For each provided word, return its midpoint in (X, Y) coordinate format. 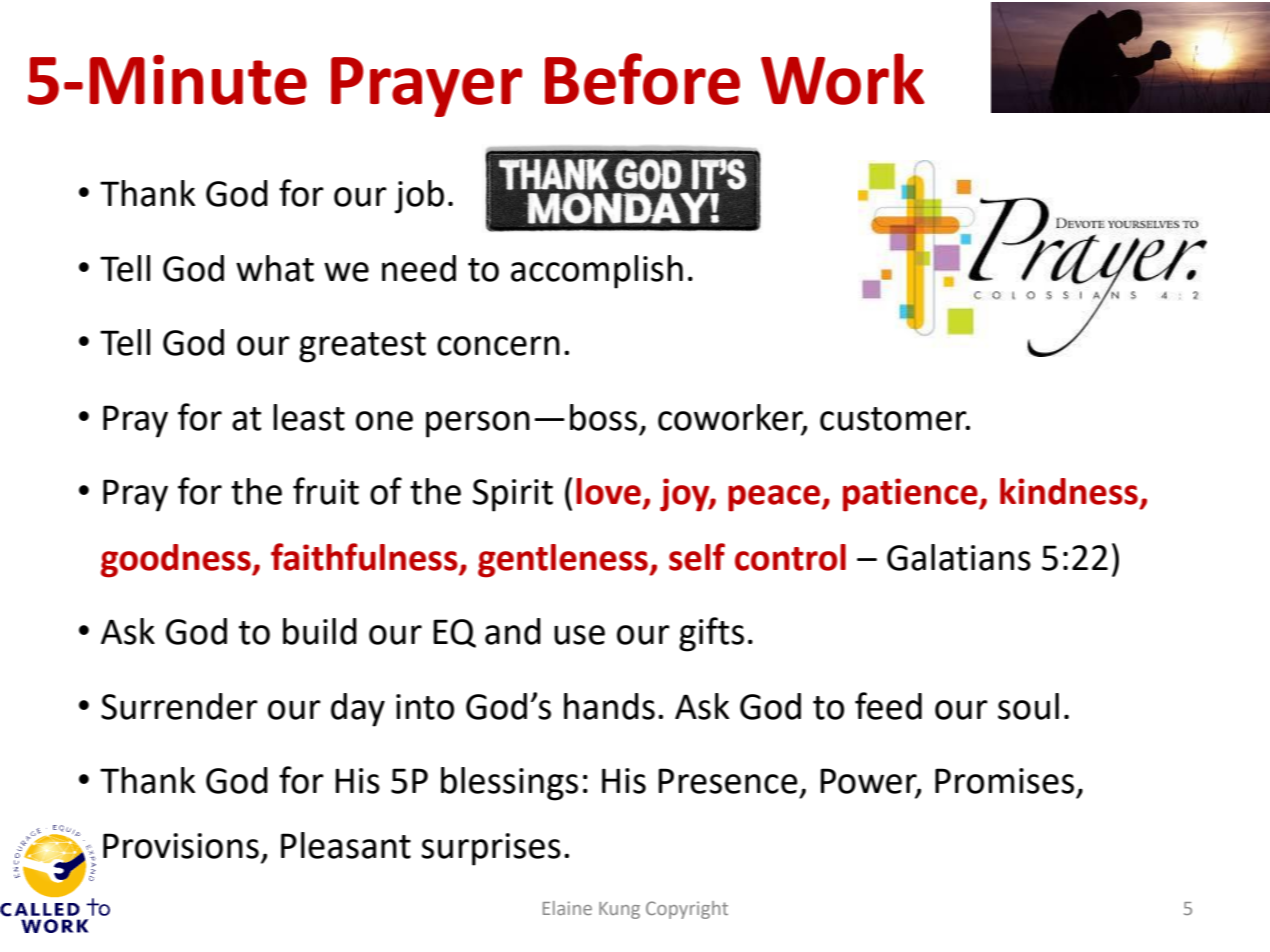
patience (911, 495)
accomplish (597, 272)
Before (642, 79)
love (608, 491)
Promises (1004, 781)
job (419, 197)
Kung (619, 910)
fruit (326, 491)
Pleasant (346, 845)
